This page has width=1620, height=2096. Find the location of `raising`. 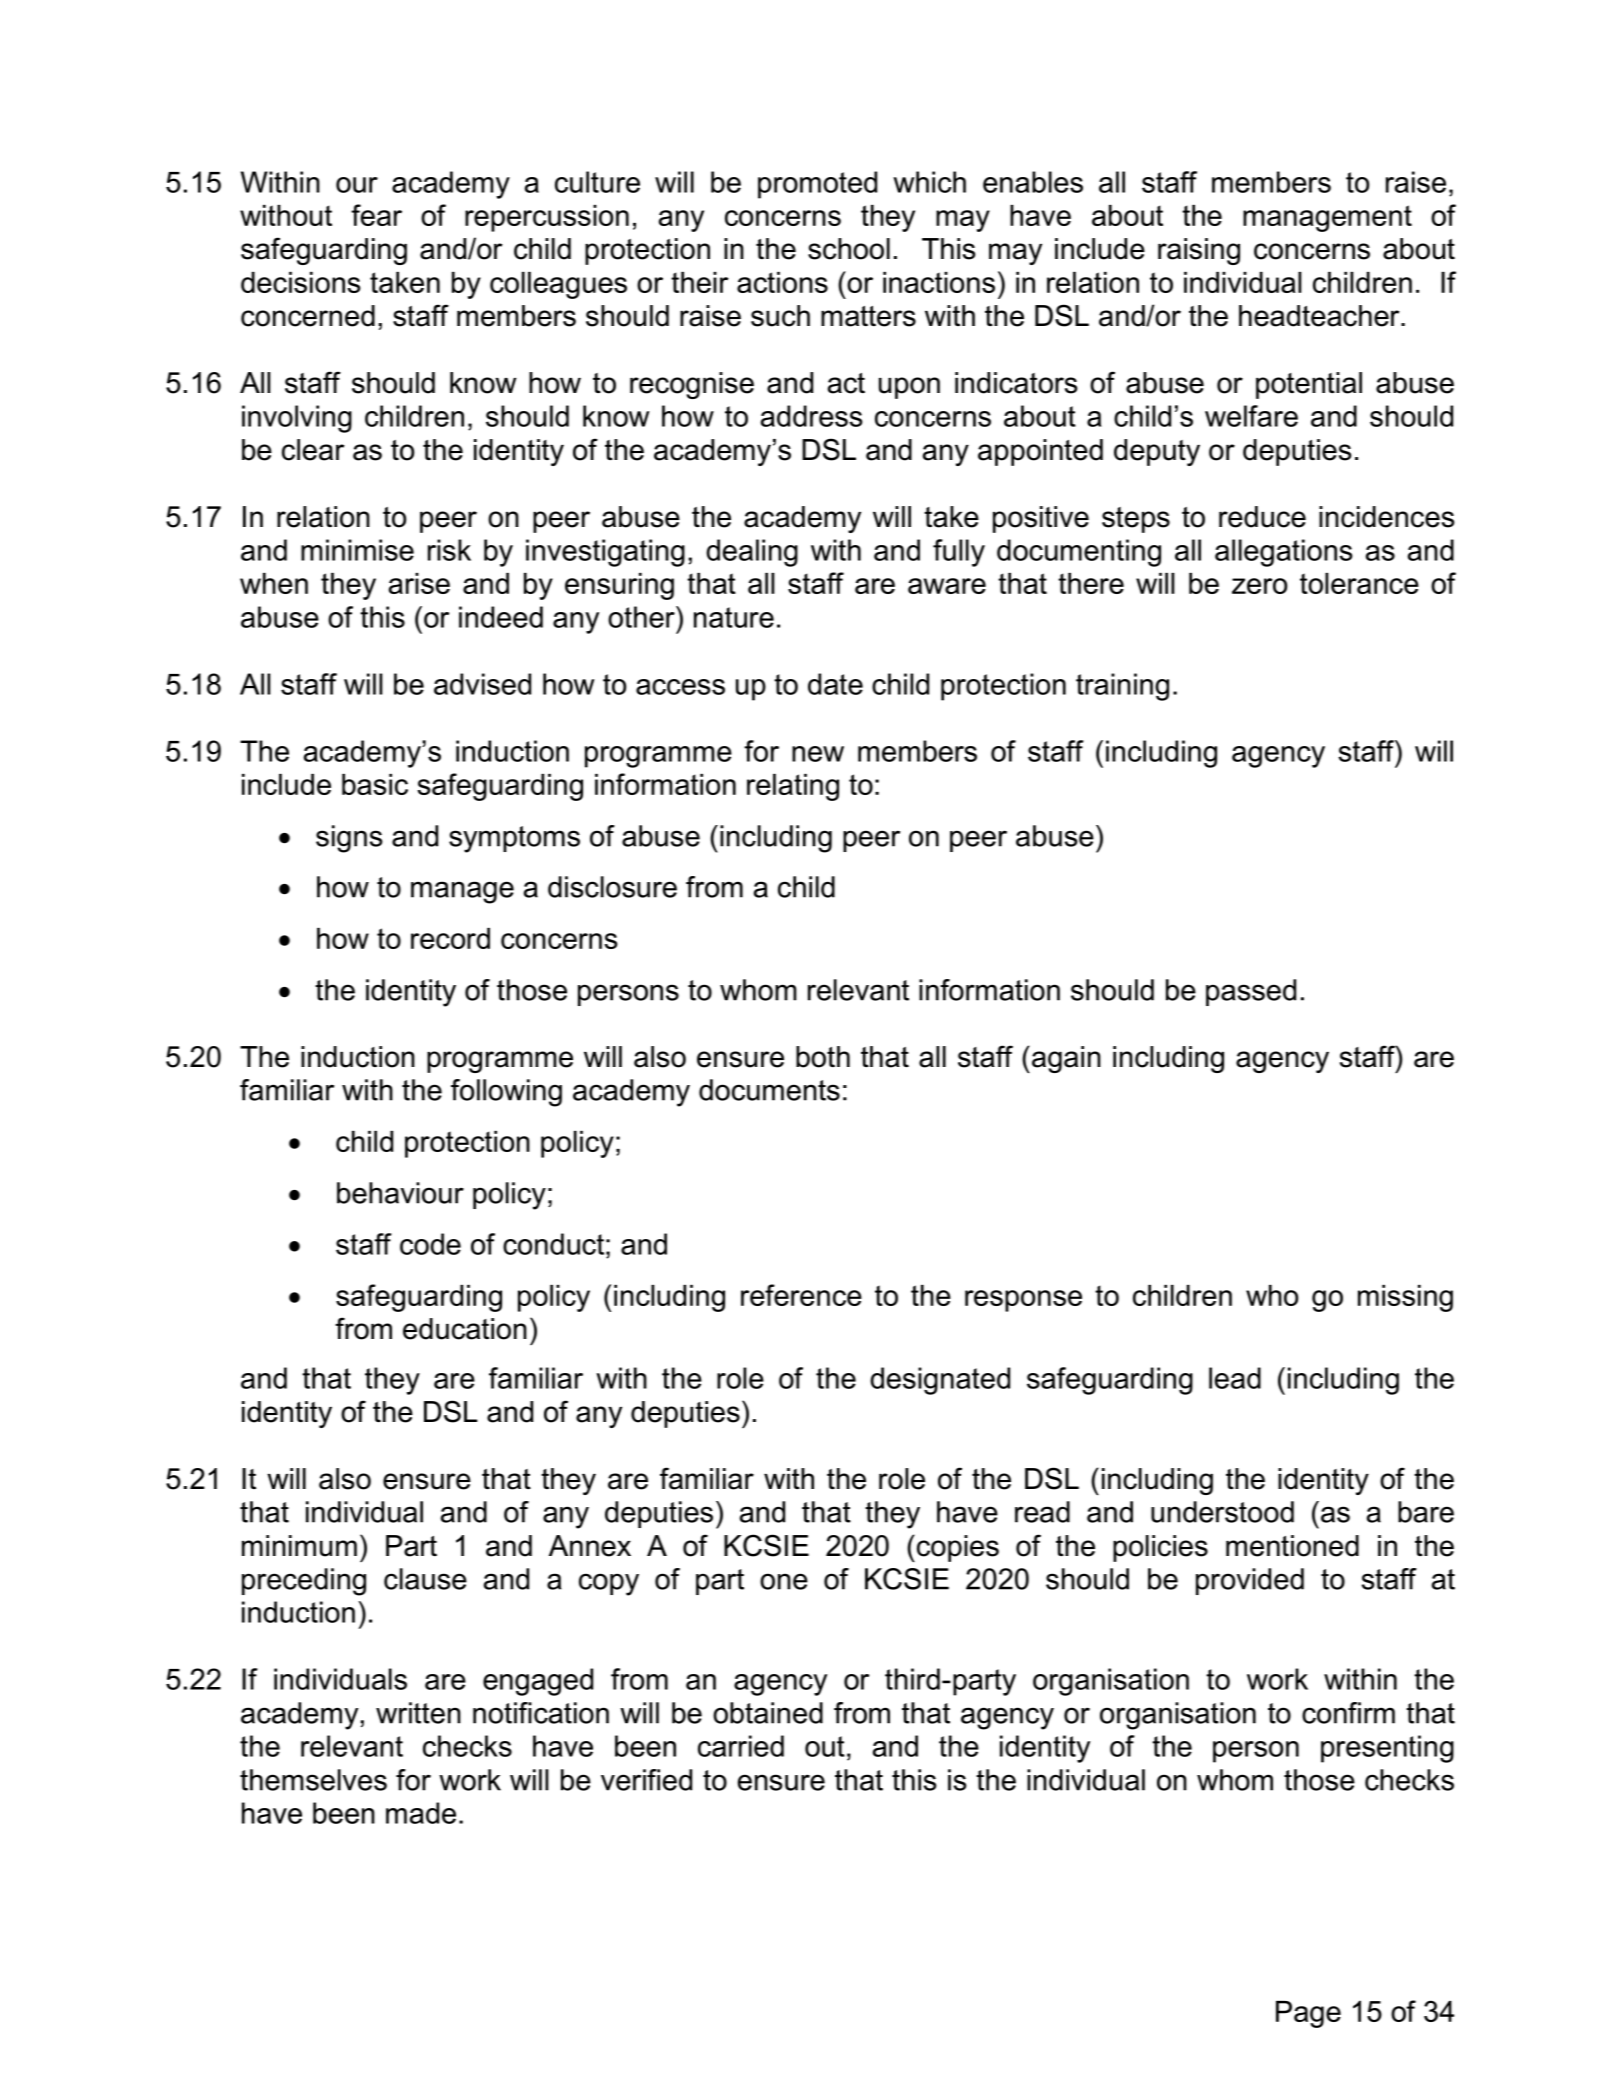

raising is located at coordinates (1199, 251).
